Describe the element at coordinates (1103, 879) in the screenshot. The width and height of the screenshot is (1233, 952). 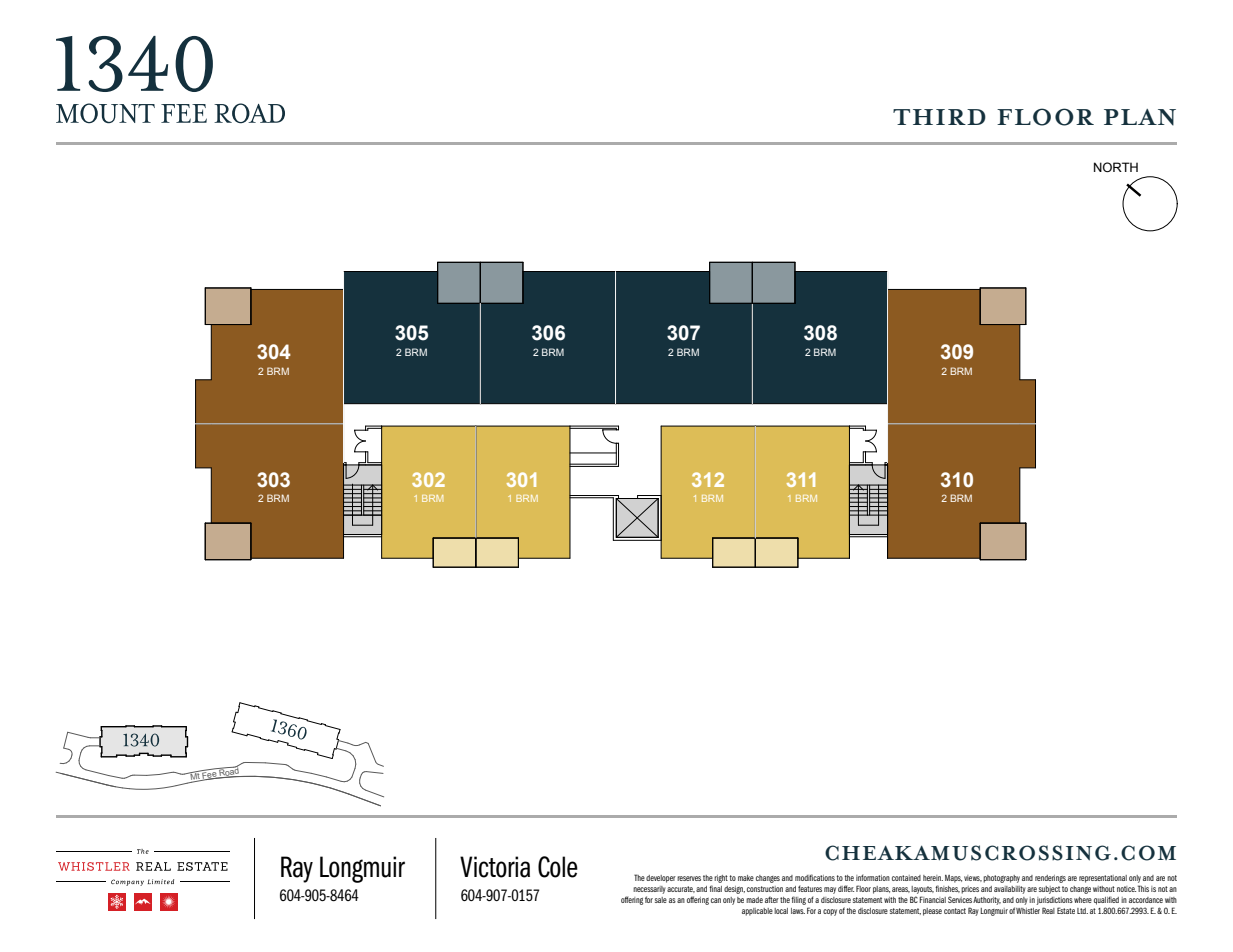
I see `representational` at that location.
